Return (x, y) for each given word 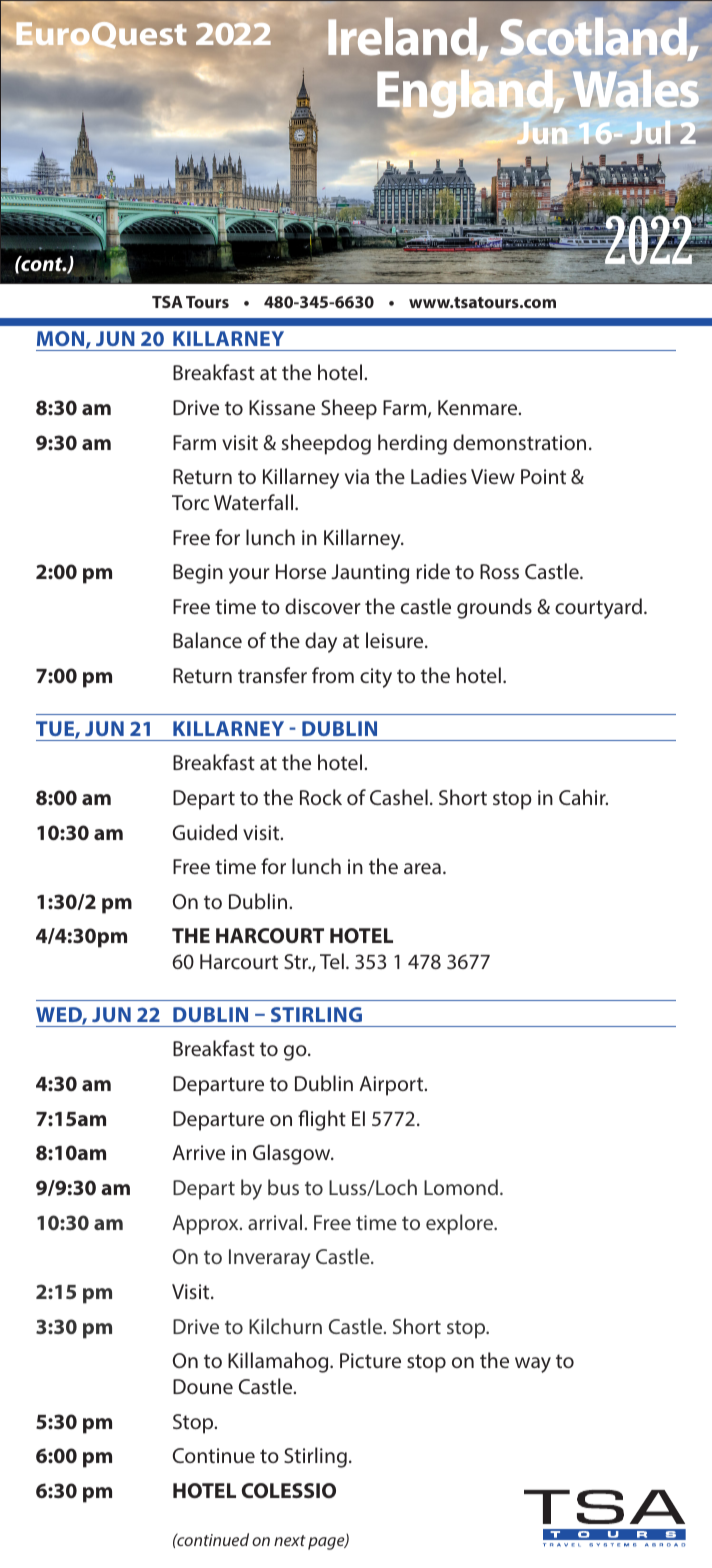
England (466, 93)
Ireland (403, 37)
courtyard (598, 608)
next (290, 1540)
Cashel (399, 797)
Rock (321, 797)
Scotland (594, 38)
